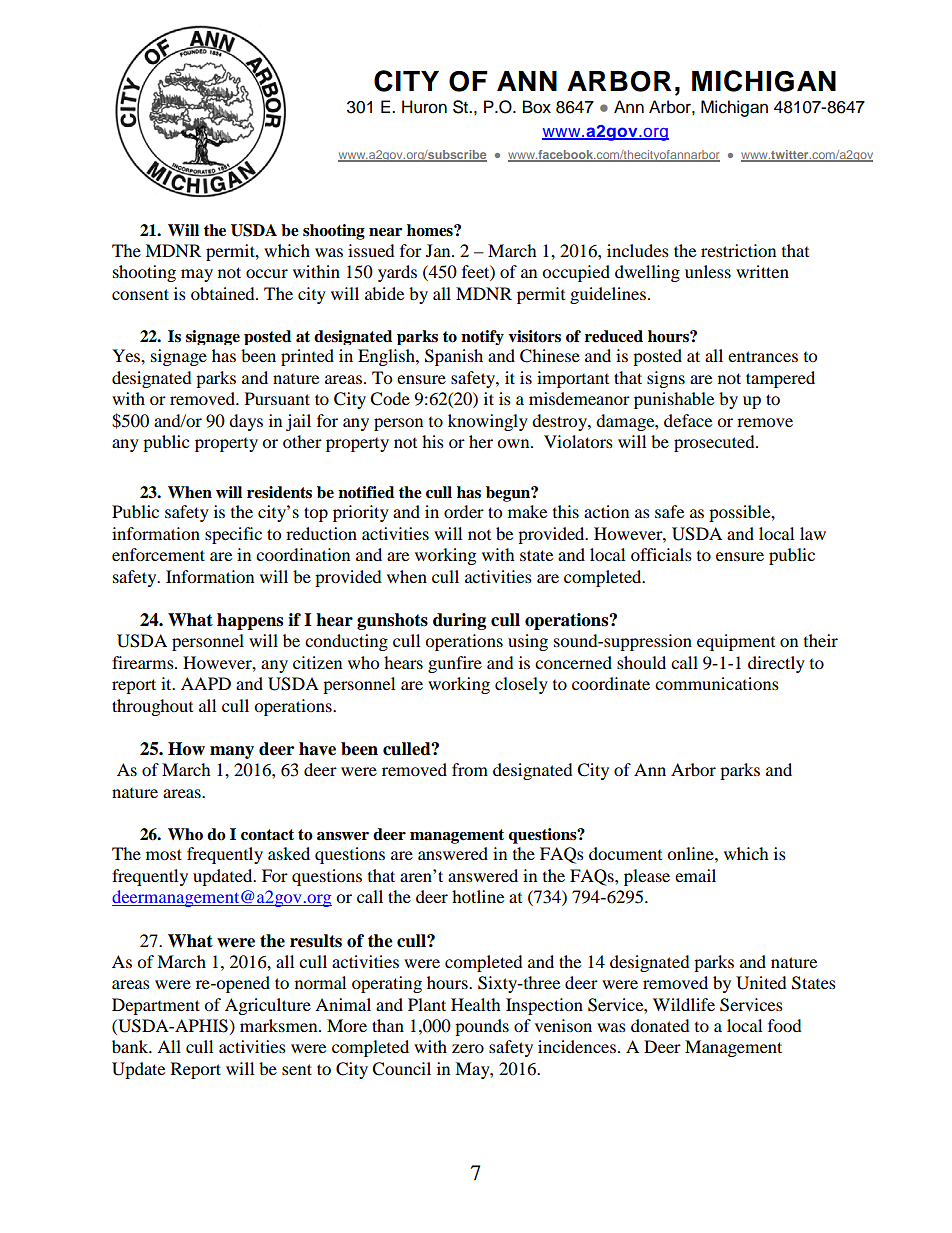 Image resolution: width=952 pixels, height=1233 pixels. I want to click on Huron, so click(424, 107).
